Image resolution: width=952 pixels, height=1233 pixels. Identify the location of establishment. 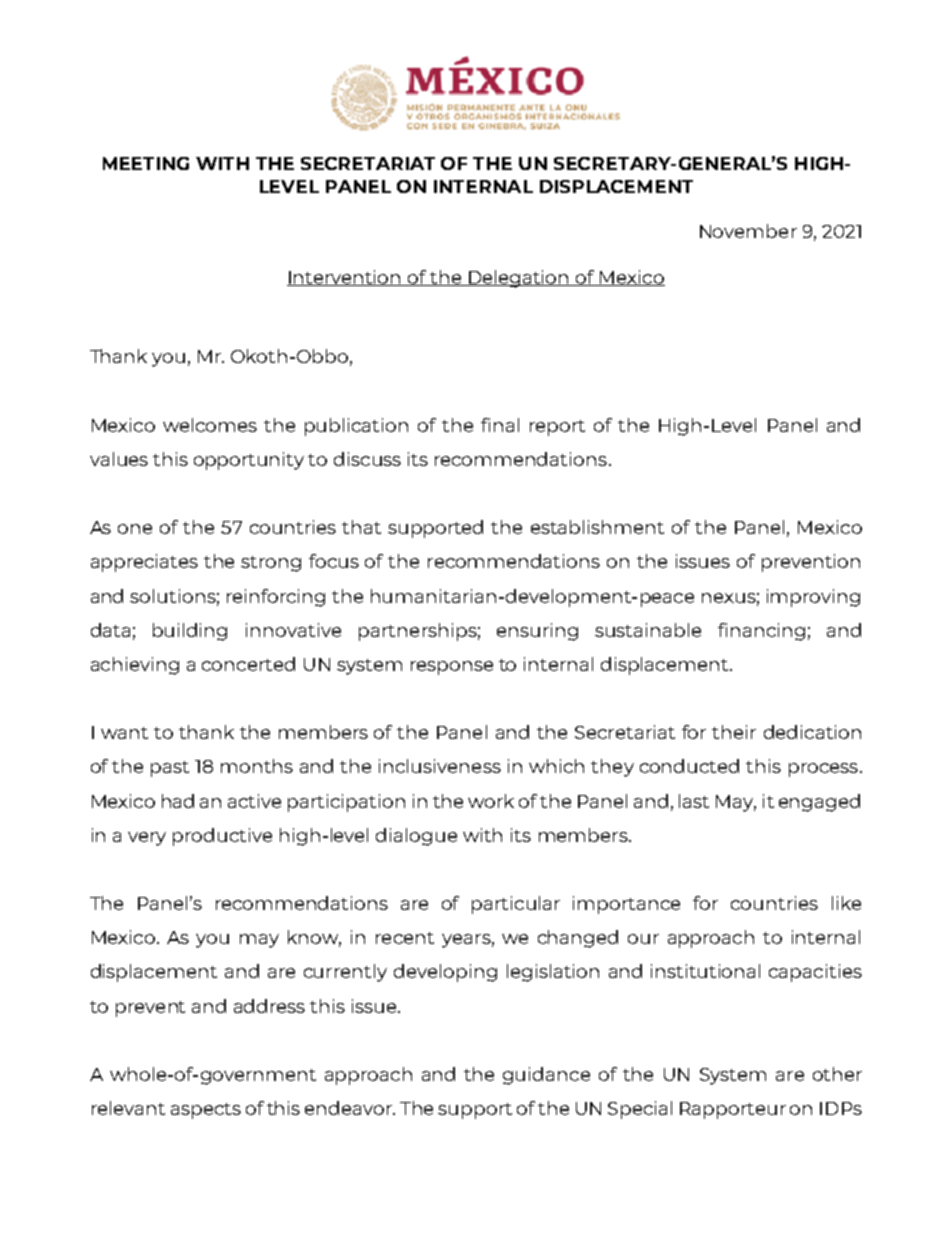
(597, 527).
